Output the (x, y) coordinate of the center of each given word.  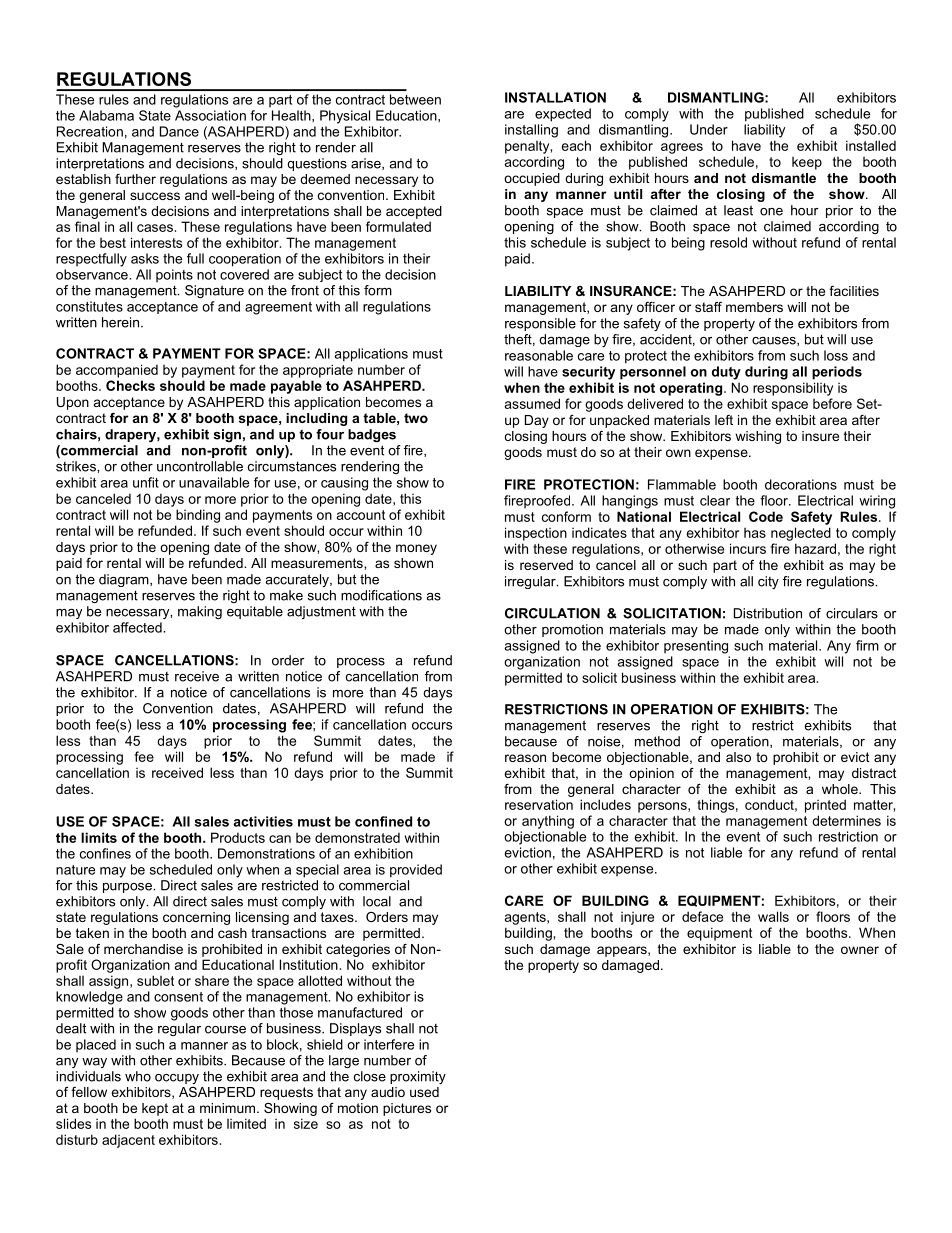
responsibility (793, 389)
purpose (128, 888)
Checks (130, 385)
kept (155, 1109)
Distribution (768, 613)
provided (416, 871)
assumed (532, 403)
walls (773, 916)
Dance (179, 131)
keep (807, 163)
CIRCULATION (552, 613)
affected (138, 627)
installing (531, 131)
